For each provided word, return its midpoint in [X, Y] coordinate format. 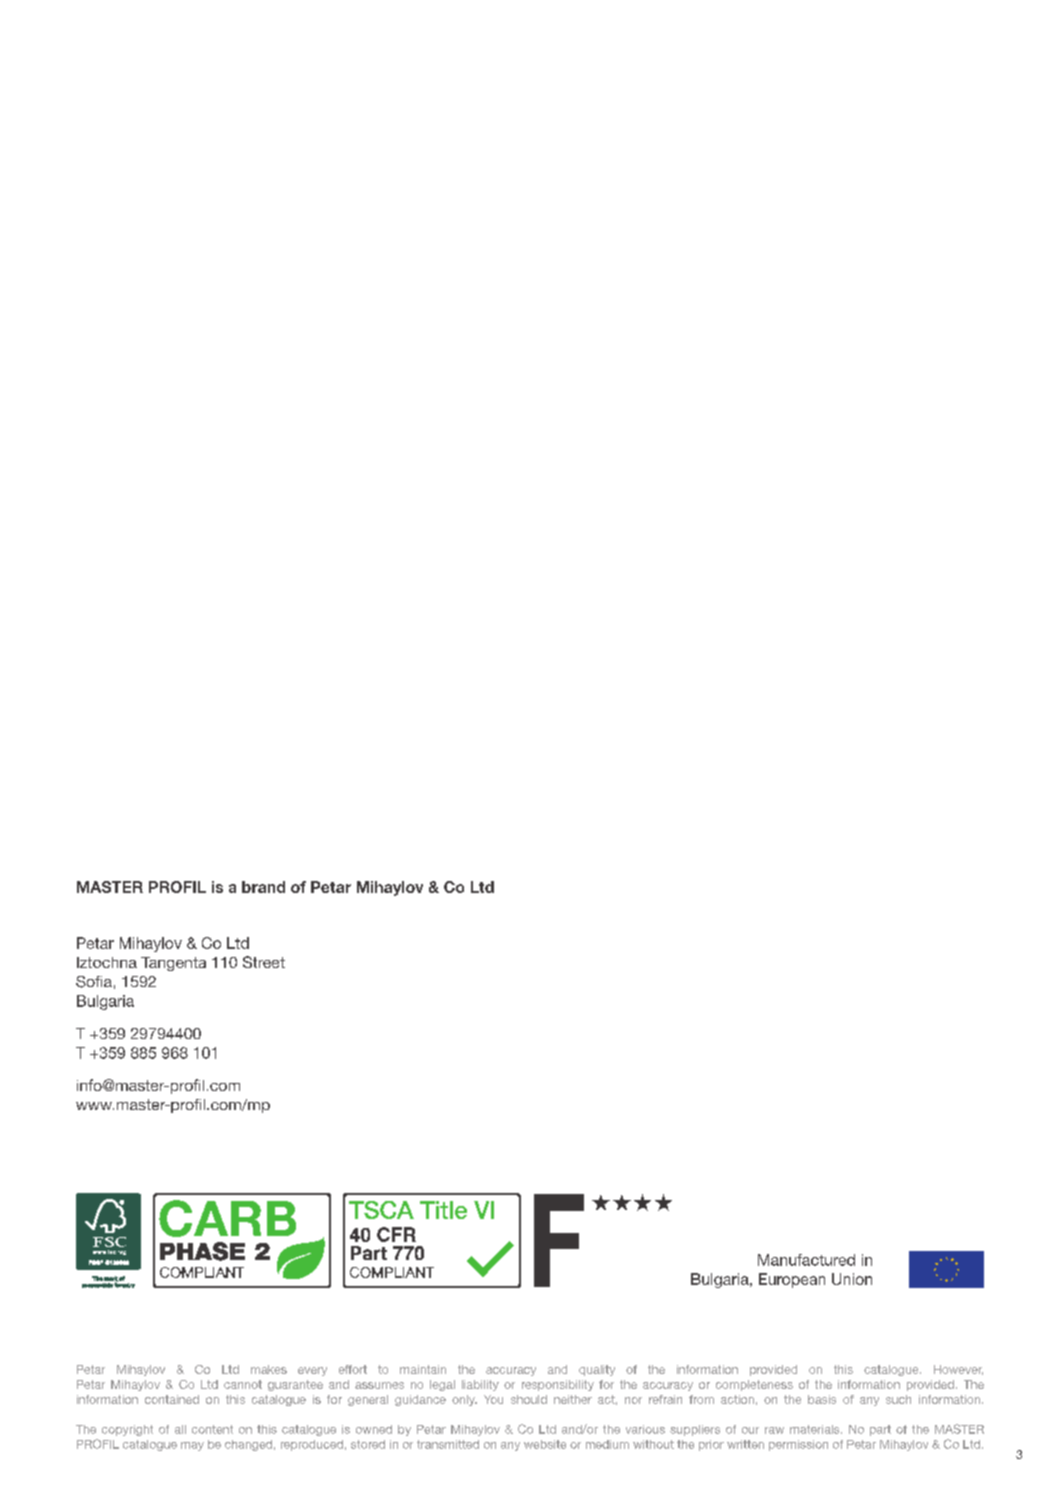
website [545, 1444]
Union [852, 1279]
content [212, 1429]
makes [269, 1369]
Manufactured [806, 1260]
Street [264, 962]
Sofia [94, 982]
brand [263, 887]
